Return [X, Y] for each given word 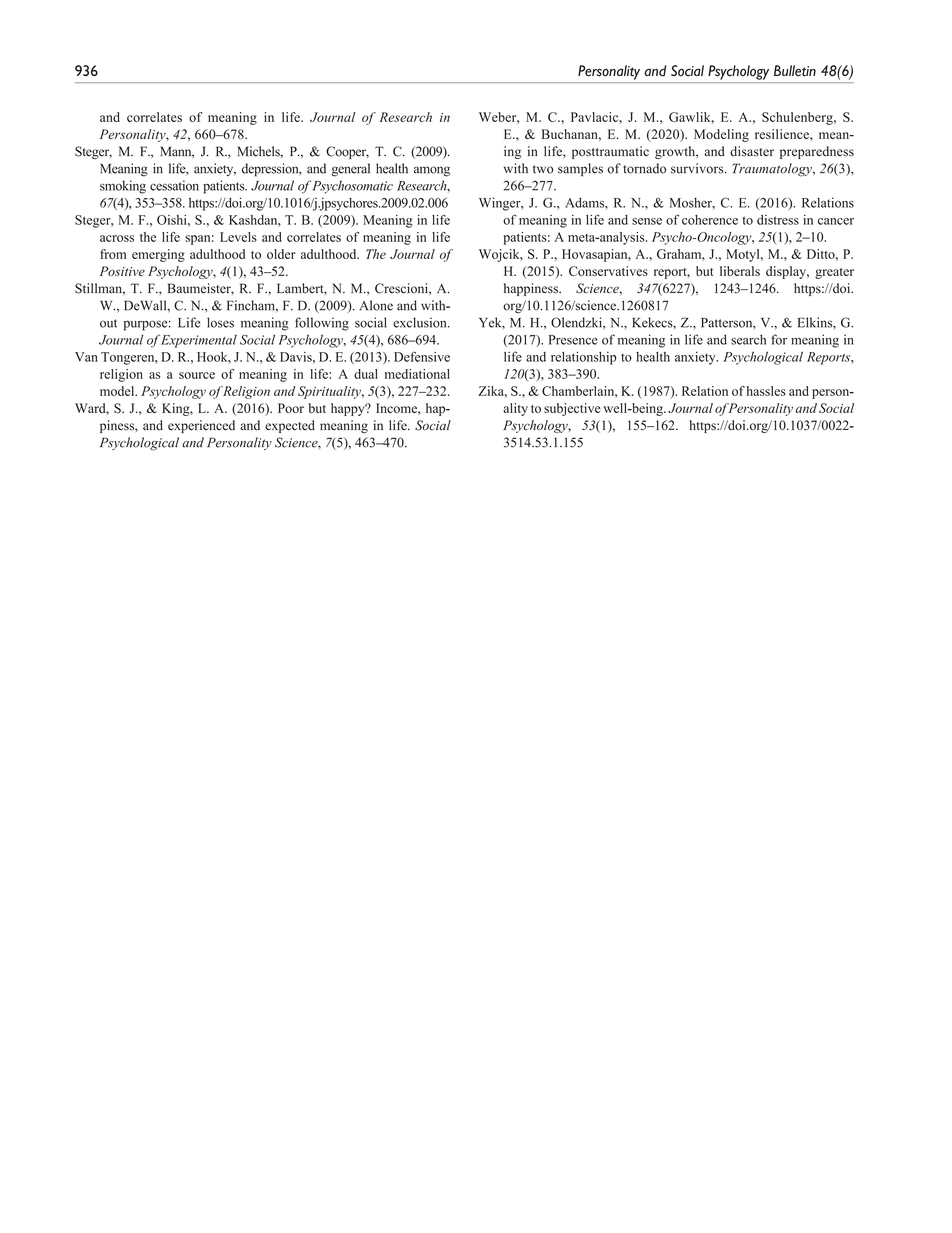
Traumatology [773, 169]
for [779, 339]
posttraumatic [610, 152]
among [432, 171]
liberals [740, 271]
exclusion [421, 322]
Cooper [347, 152]
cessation [174, 185]
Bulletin [795, 71]
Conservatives [608, 271]
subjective [572, 409]
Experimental [199, 341]
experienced [201, 426]
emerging [158, 255]
